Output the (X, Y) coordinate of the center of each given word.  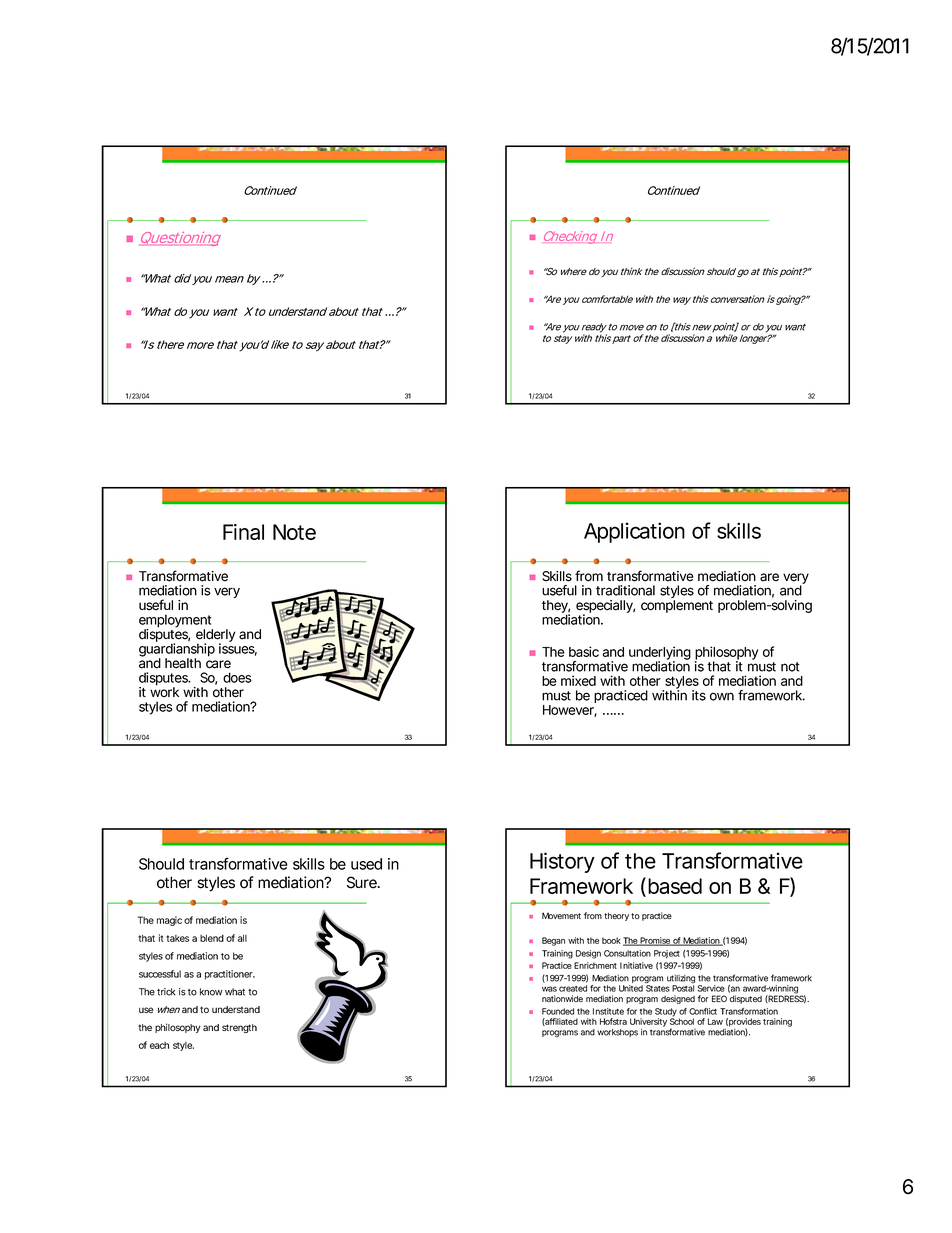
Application (634, 532)
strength (239, 1028)
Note (294, 532)
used (366, 864)
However (570, 711)
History (562, 862)
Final (243, 532)
